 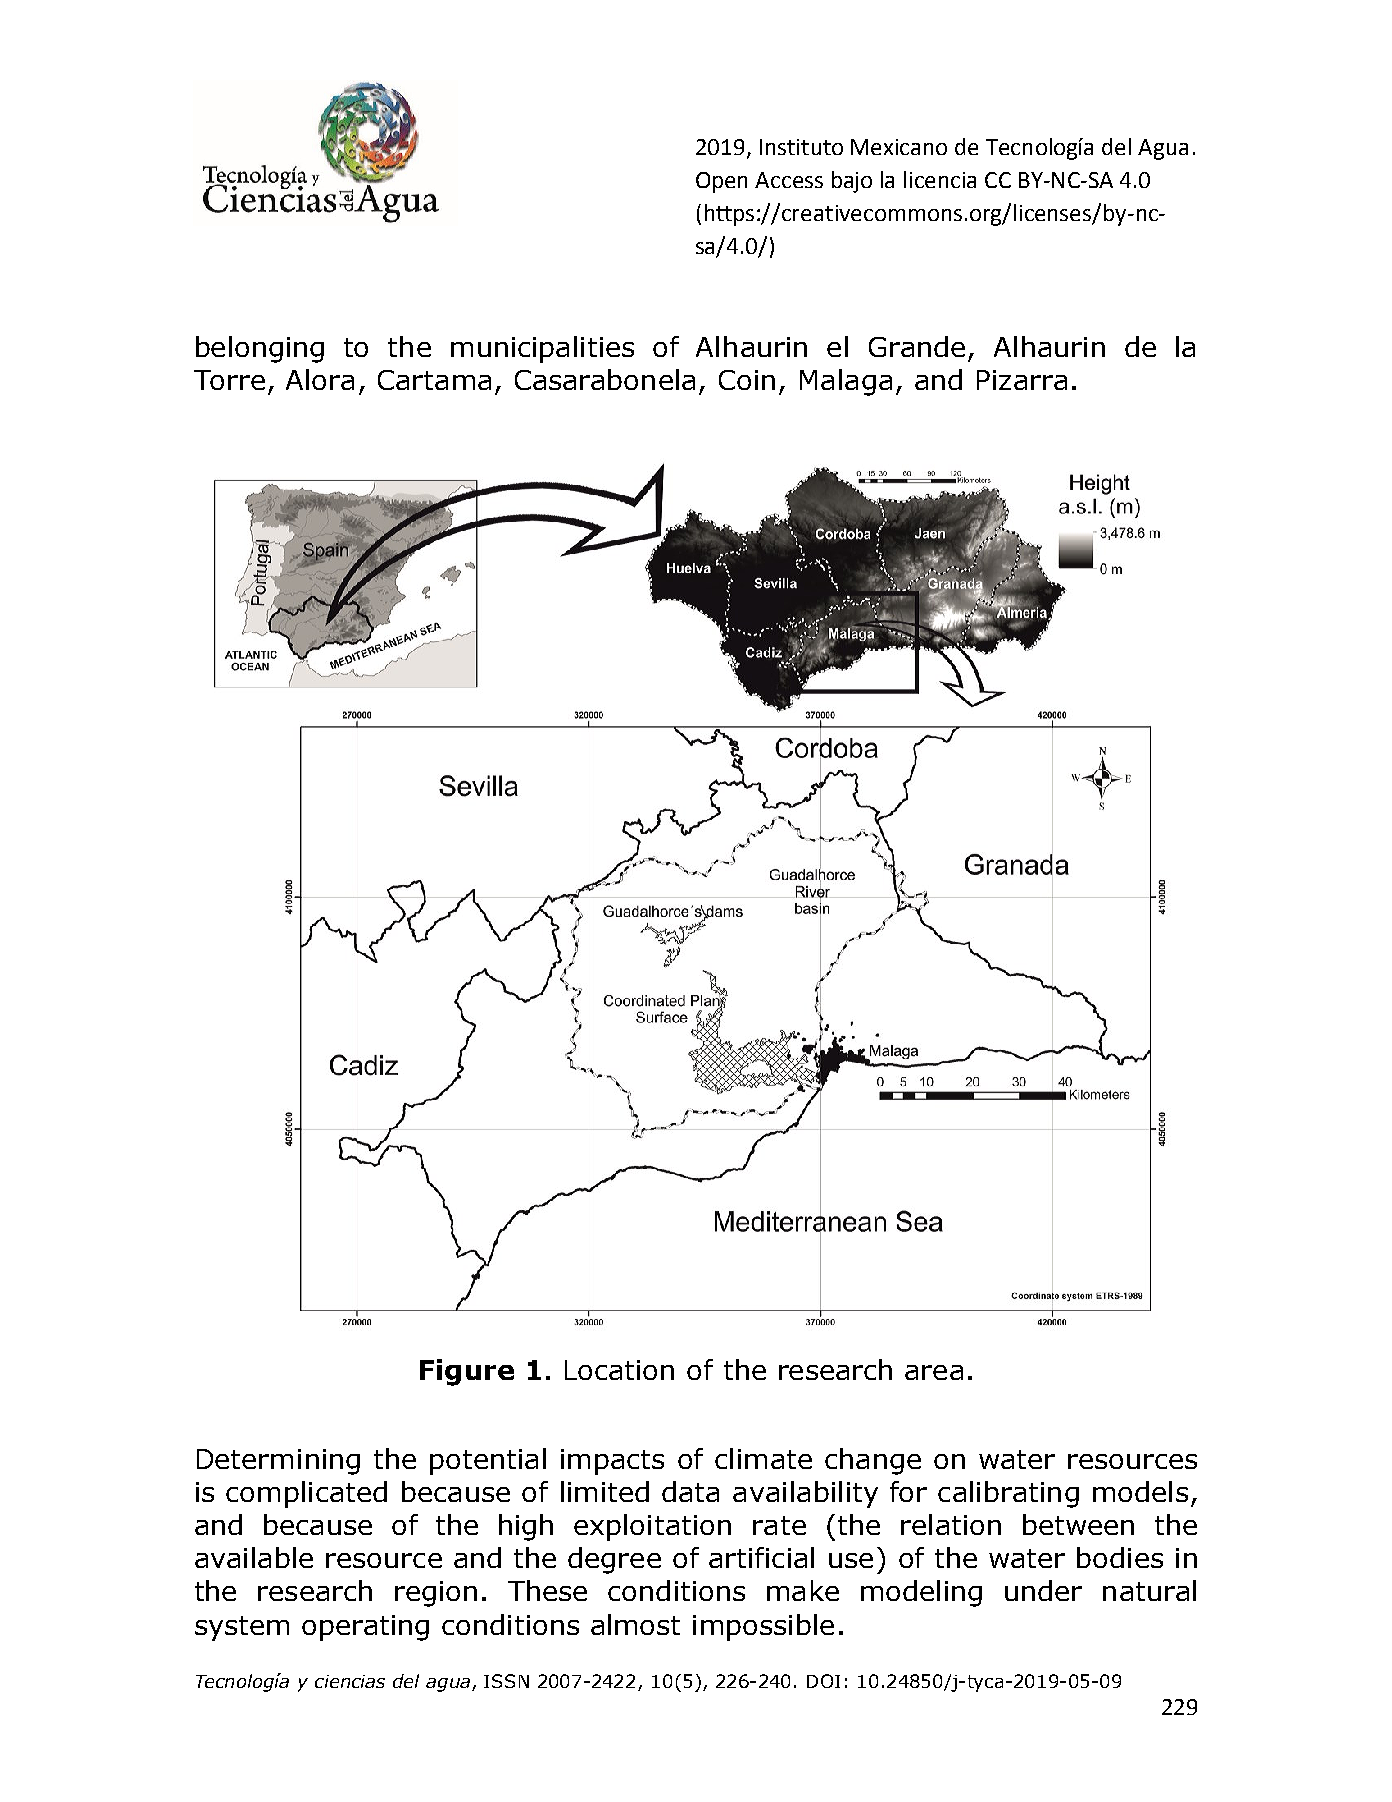 What do you see at coordinates (467, 1372) in the screenshot?
I see `Figure` at bounding box center [467, 1372].
